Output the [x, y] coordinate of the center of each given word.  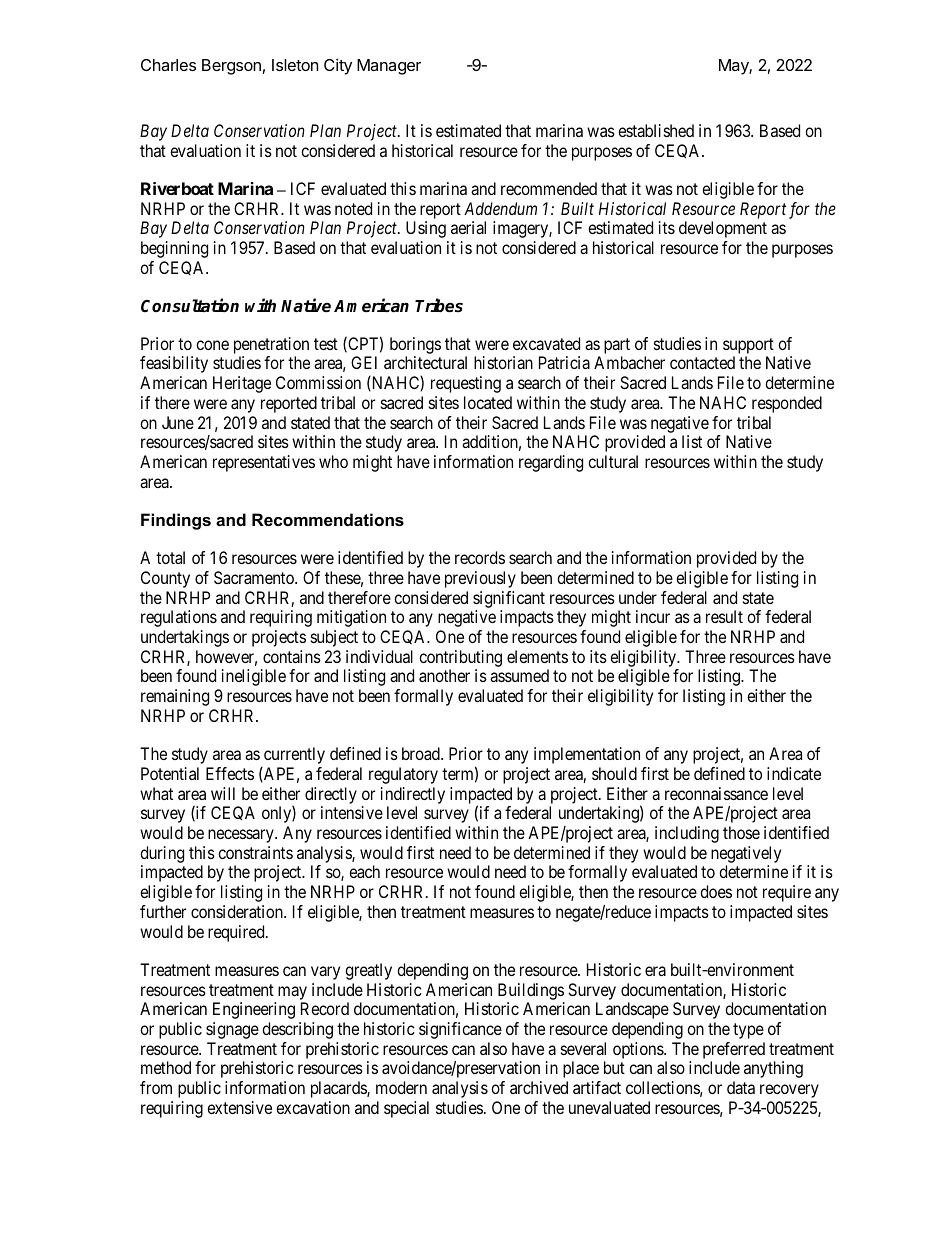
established [656, 130]
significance [460, 1030]
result [724, 616]
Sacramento [255, 577]
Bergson [231, 67]
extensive [239, 1107]
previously [480, 579]
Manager [389, 67]
